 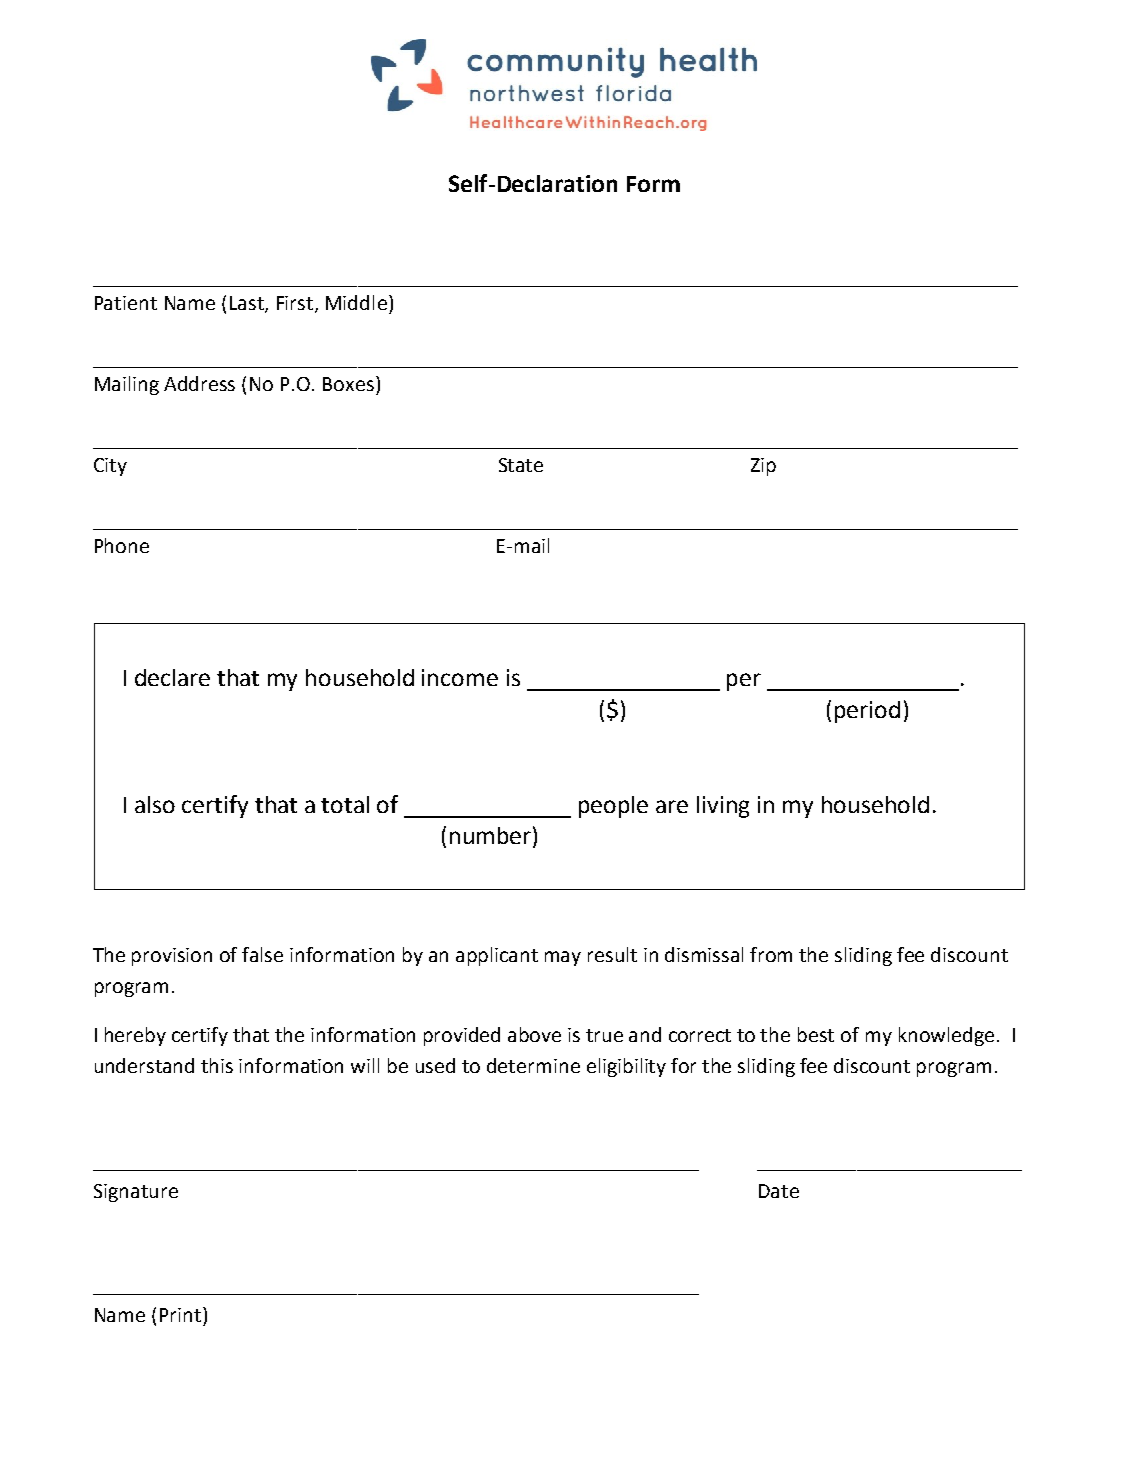 What do you see at coordinates (180, 1315) in the page?
I see `Print` at bounding box center [180, 1315].
